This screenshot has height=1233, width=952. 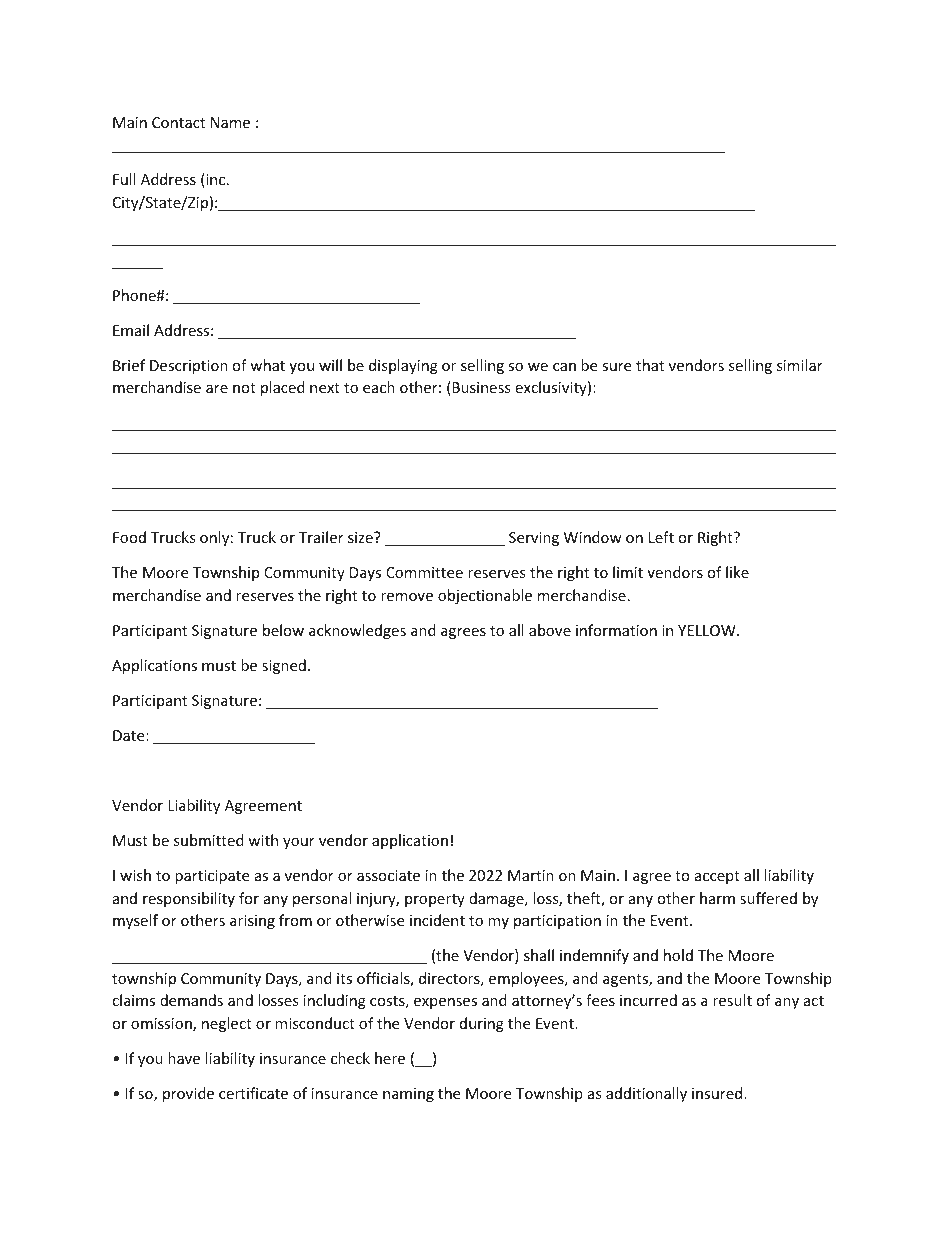 I want to click on that, so click(x=650, y=365).
